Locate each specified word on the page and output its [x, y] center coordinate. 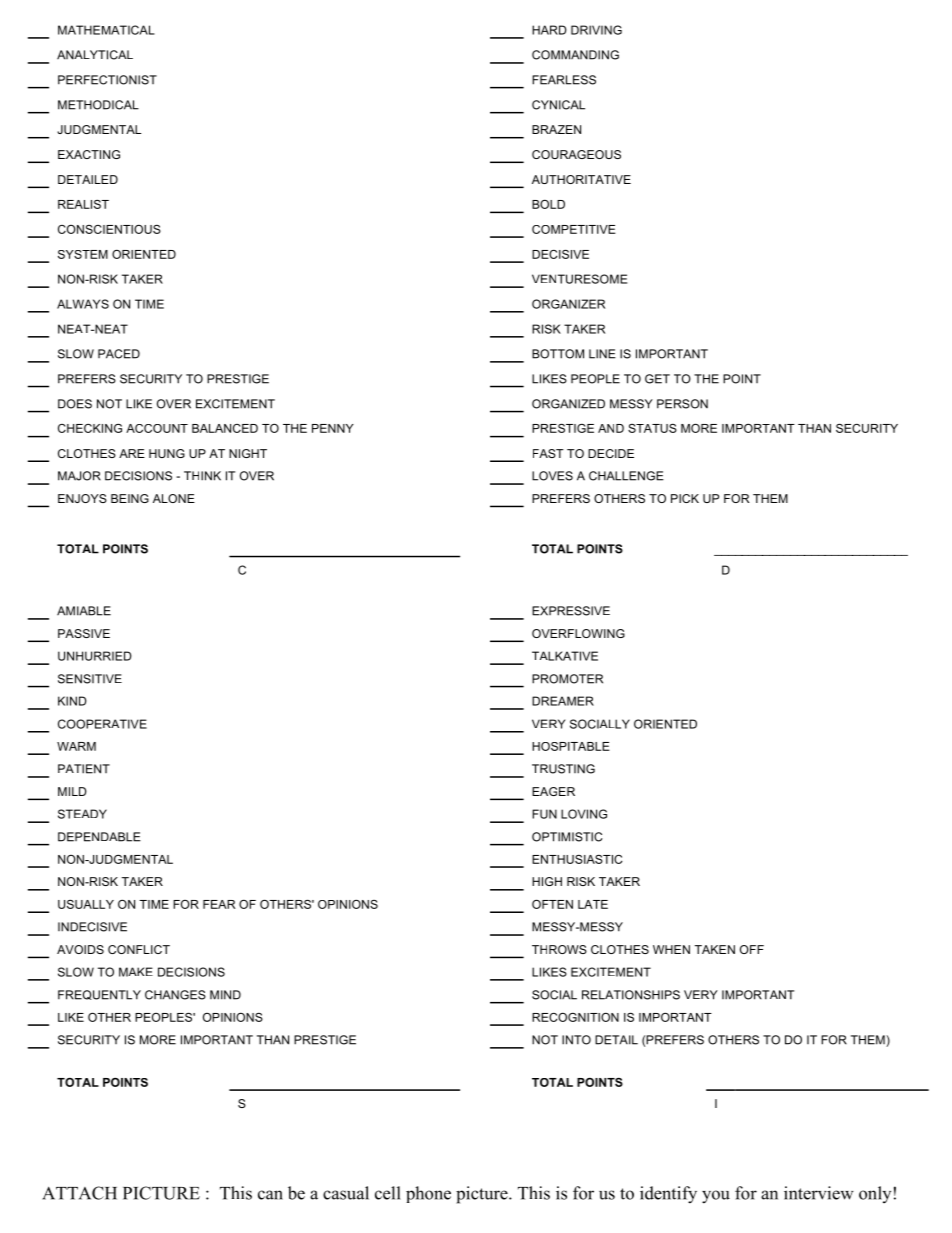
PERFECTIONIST [107, 80]
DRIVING [596, 30]
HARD [549, 30]
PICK [685, 498]
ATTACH [79, 1193]
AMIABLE [84, 611]
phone [428, 1194]
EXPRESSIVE [571, 611]
